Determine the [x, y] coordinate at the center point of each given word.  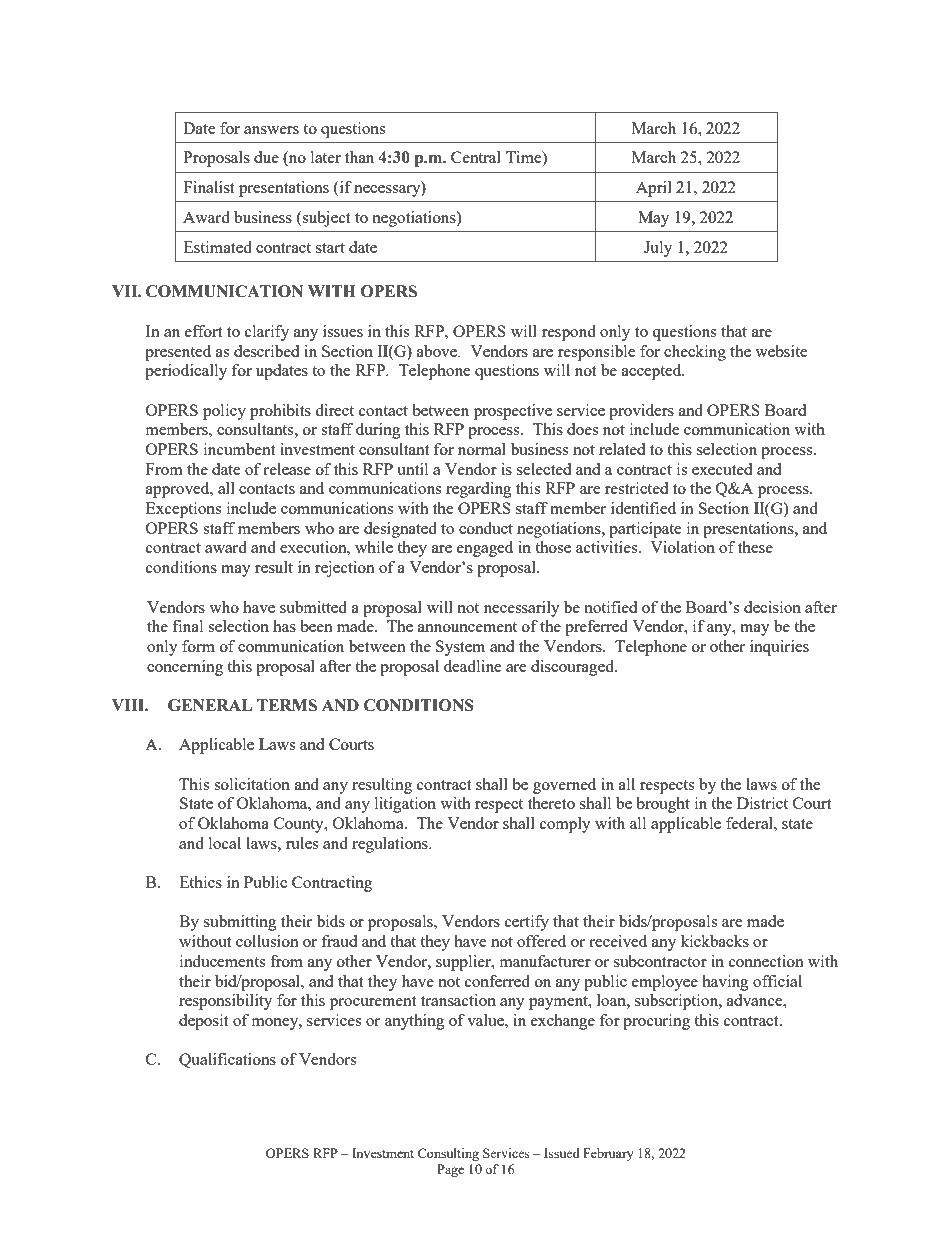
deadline [473, 666]
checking [695, 353]
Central [476, 157]
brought [663, 805]
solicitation [252, 784]
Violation [682, 547]
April [654, 189]
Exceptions [183, 510]
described [266, 351]
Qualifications [227, 1060]
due [266, 157]
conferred [497, 981]
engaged [485, 549]
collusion [267, 941]
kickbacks [715, 941]
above [438, 351]
